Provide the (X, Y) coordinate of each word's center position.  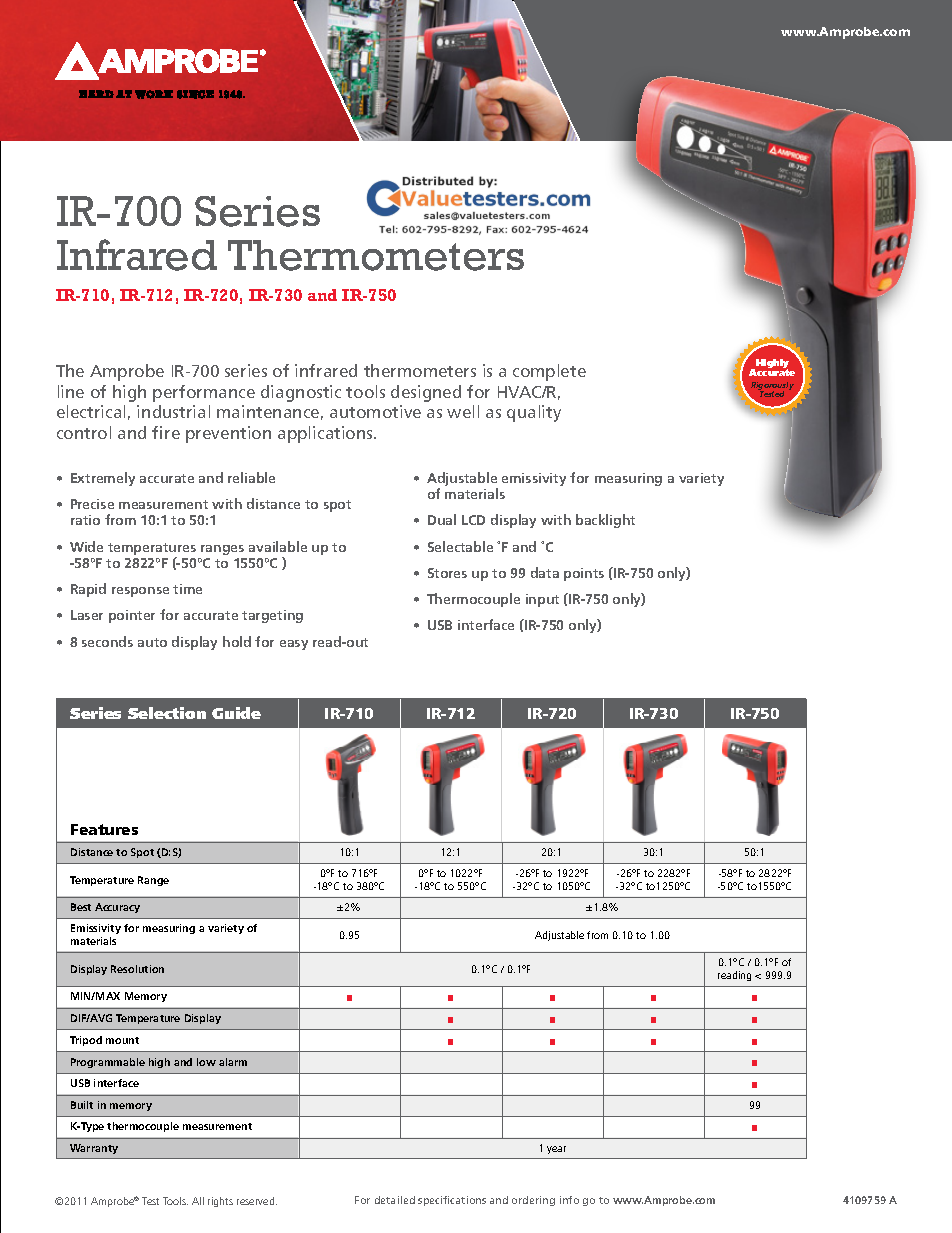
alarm (233, 1062)
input (542, 600)
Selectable (460, 546)
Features (104, 829)
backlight (605, 521)
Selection (167, 713)
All (198, 1201)
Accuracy (117, 908)
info (569, 1200)
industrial (173, 411)
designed (426, 393)
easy (294, 645)
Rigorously (772, 387)
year (556, 1150)
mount (122, 1040)
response (140, 592)
